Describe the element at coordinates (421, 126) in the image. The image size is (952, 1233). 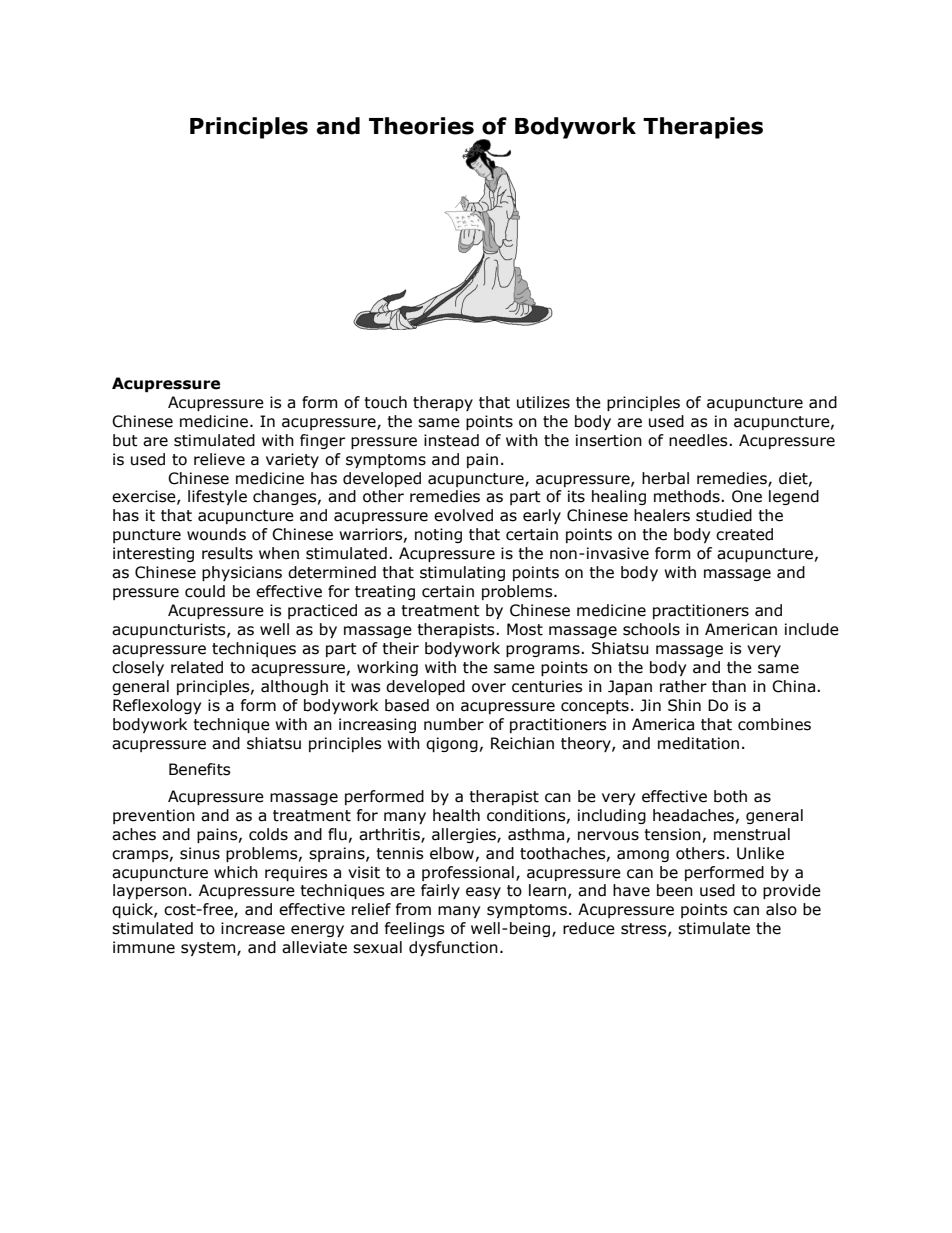
I see `Theories` at that location.
